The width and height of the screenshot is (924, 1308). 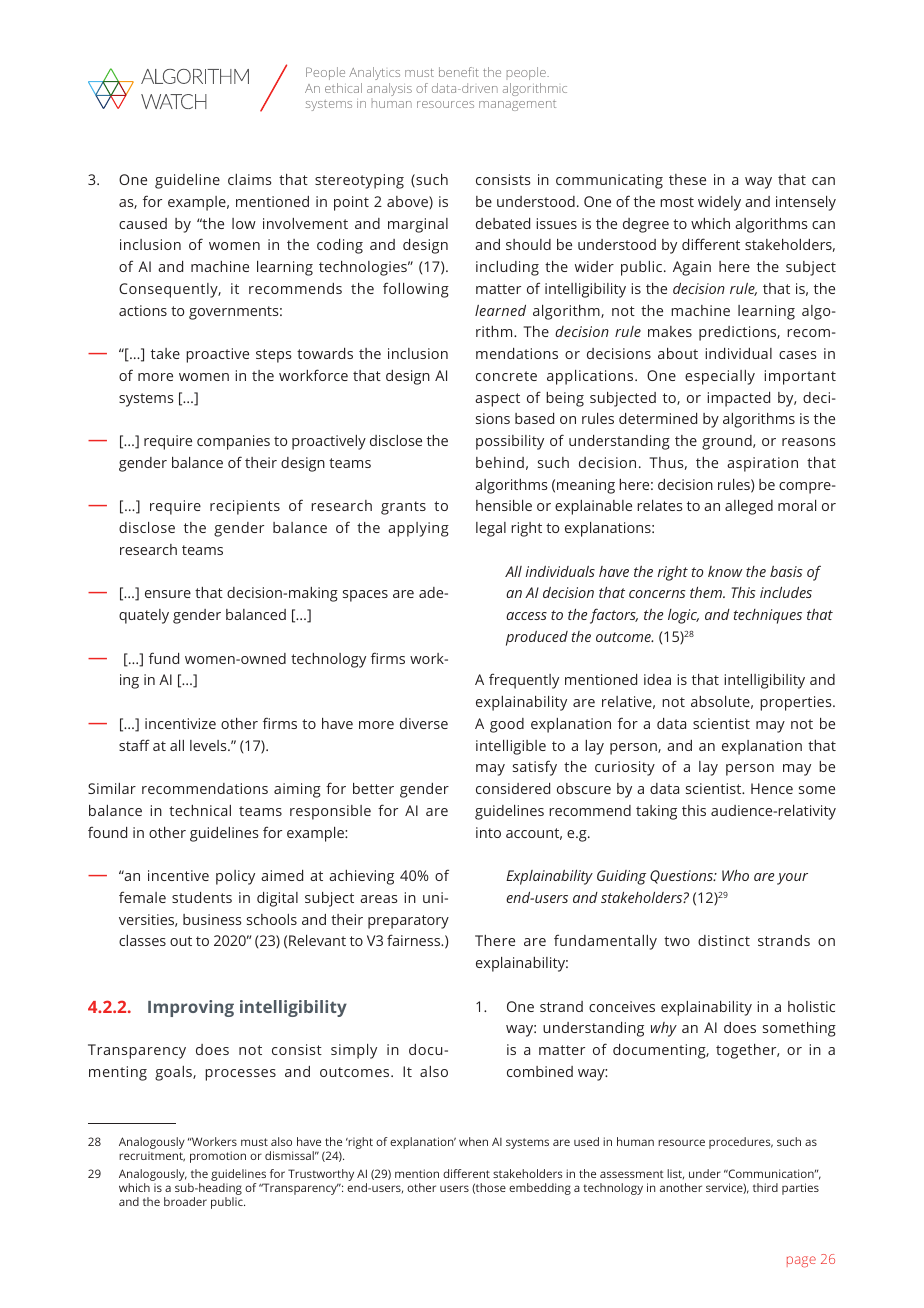 I want to click on behind, so click(x=500, y=462).
